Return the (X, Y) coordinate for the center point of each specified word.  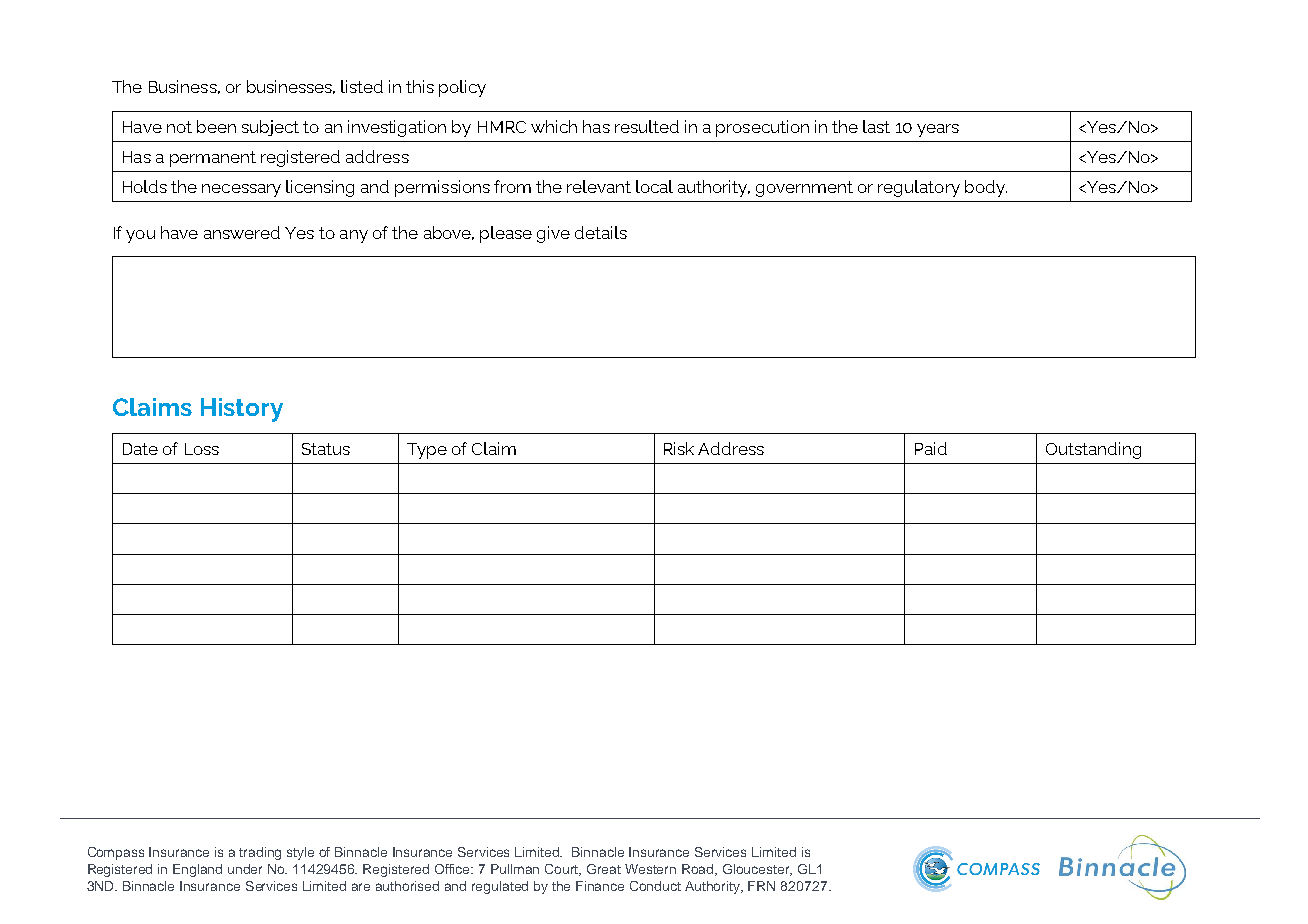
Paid (931, 448)
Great (604, 869)
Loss (202, 449)
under (245, 869)
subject (270, 128)
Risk (679, 448)
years (938, 130)
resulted (647, 126)
